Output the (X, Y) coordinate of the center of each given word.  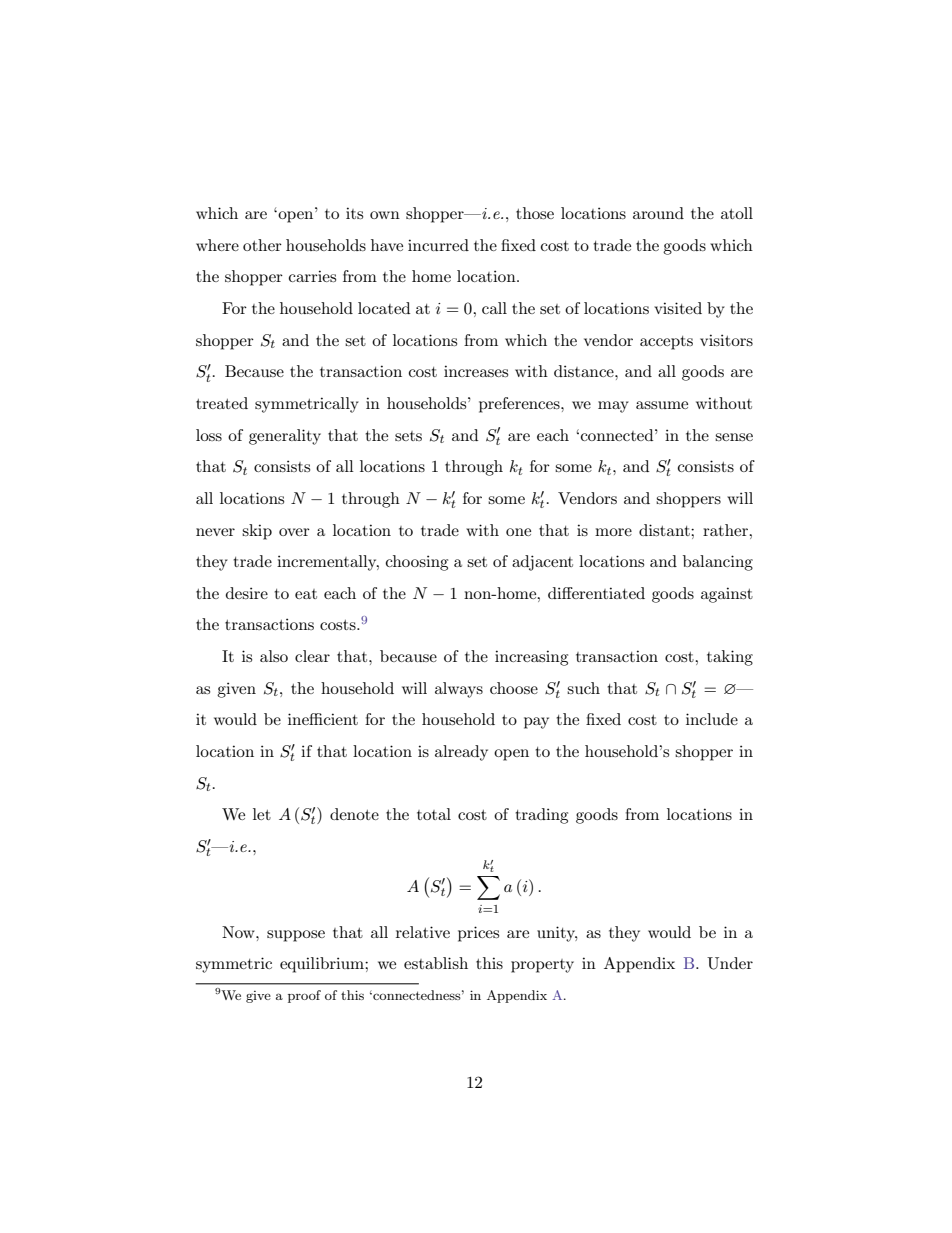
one (518, 532)
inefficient (323, 719)
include (712, 719)
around (658, 213)
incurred (438, 245)
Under (730, 963)
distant (665, 530)
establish (436, 963)
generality (285, 437)
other (262, 245)
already (461, 753)
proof (304, 996)
